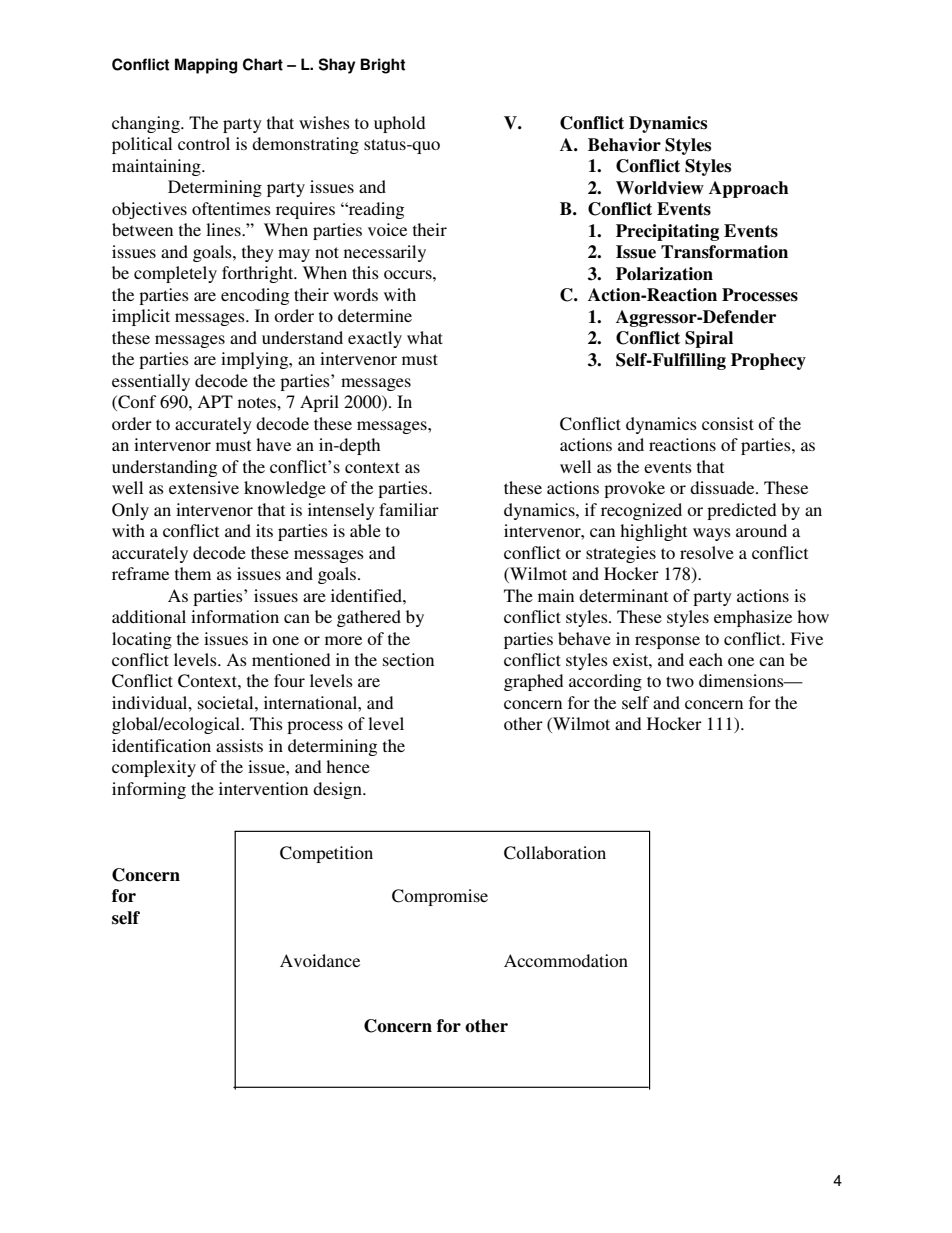 Image resolution: width=952 pixels, height=1233 pixels. I want to click on APT, so click(215, 401).
